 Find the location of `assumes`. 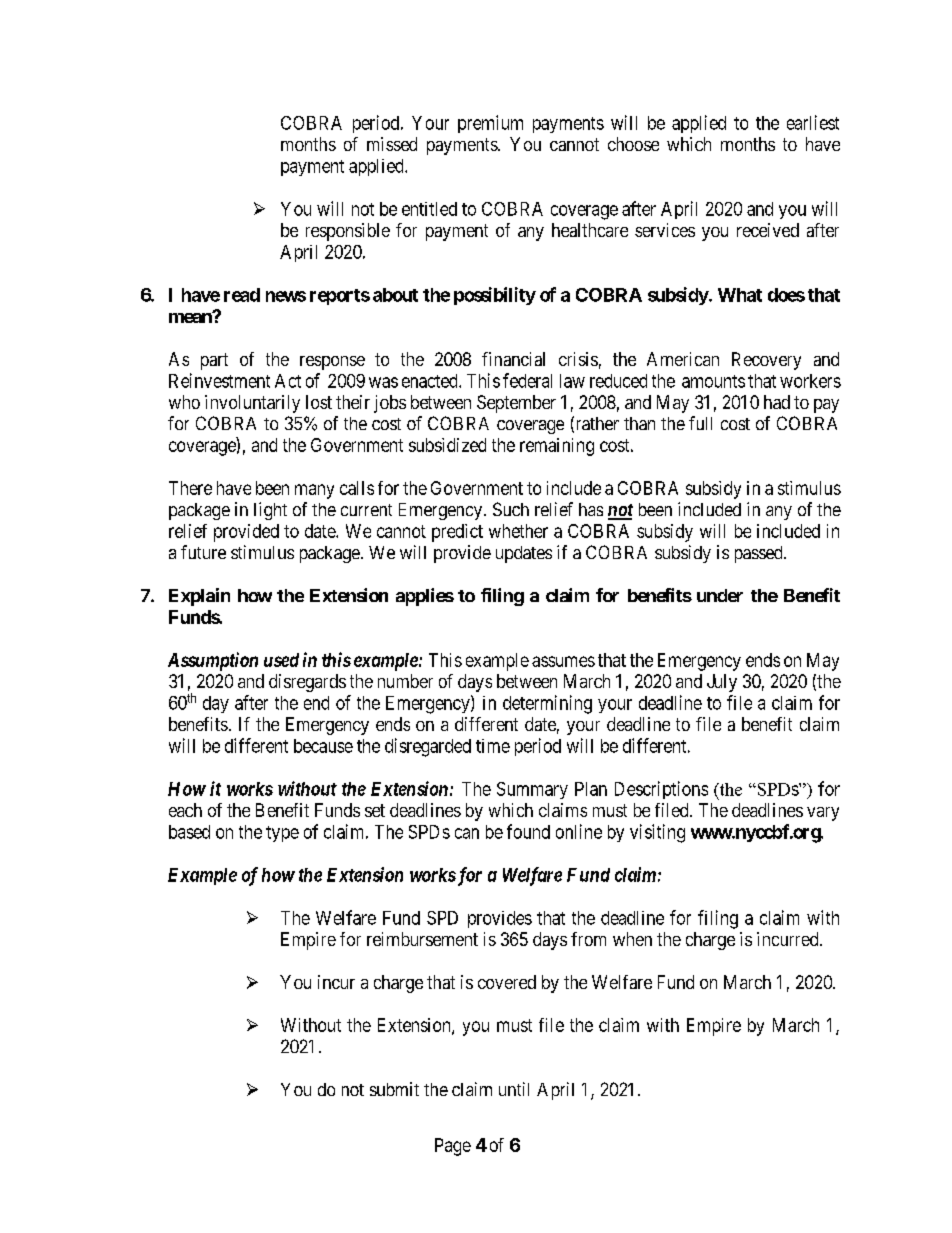

assumes is located at coordinates (563, 661).
